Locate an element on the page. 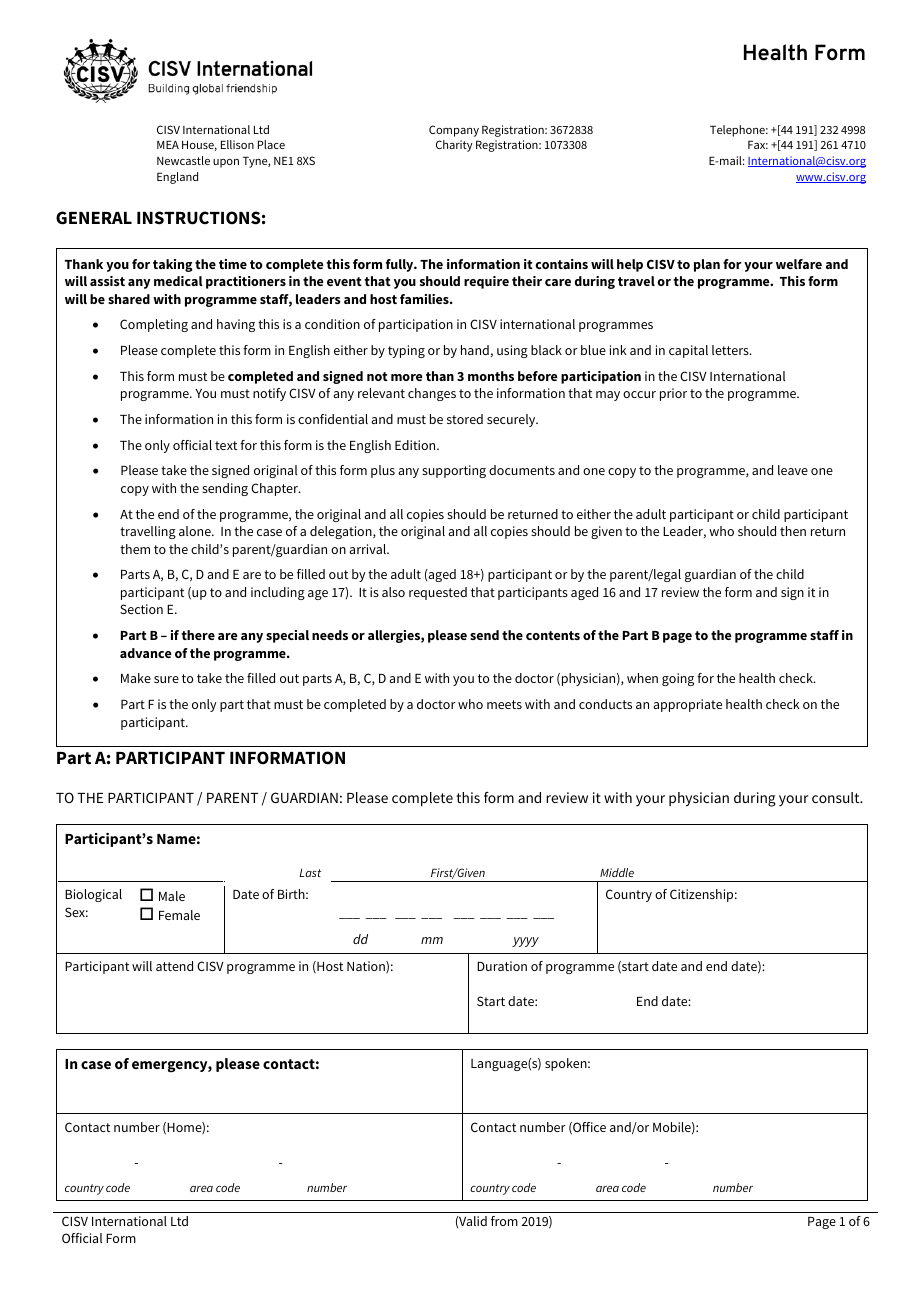 This page has height=1308, width=924. attend is located at coordinates (174, 966).
